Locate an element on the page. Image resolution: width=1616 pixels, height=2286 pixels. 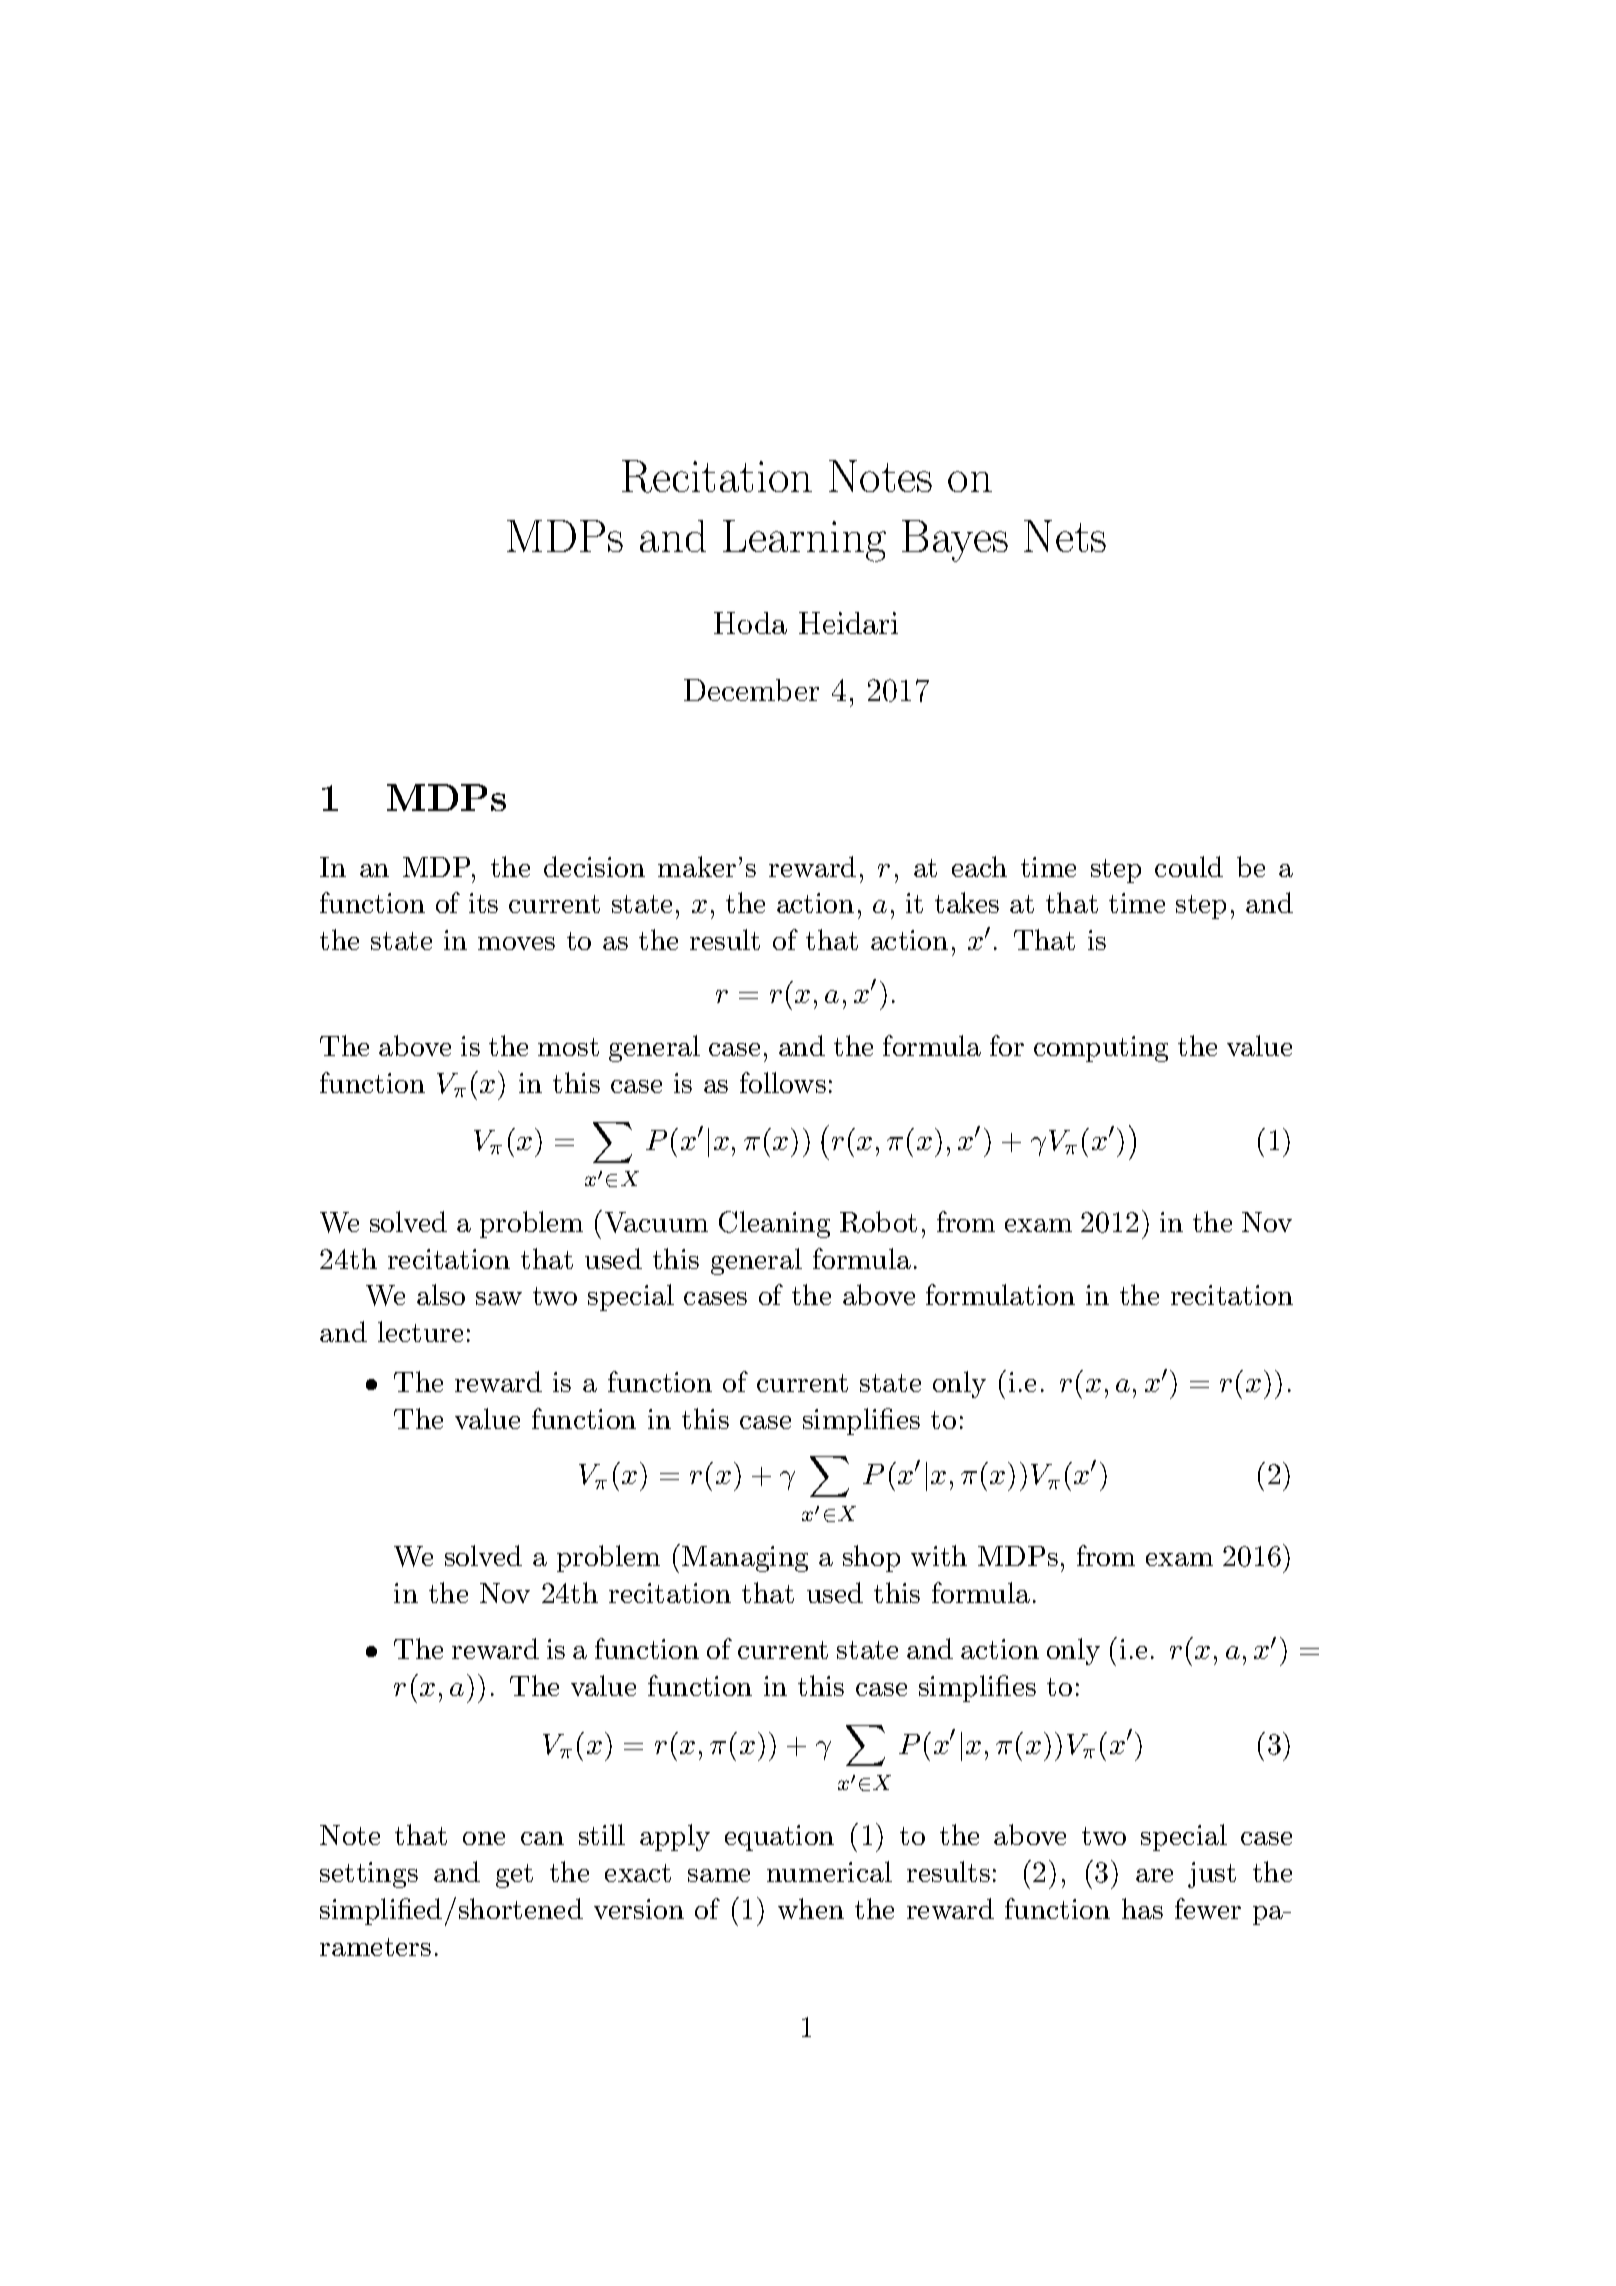
Cleaning is located at coordinates (774, 1224).
